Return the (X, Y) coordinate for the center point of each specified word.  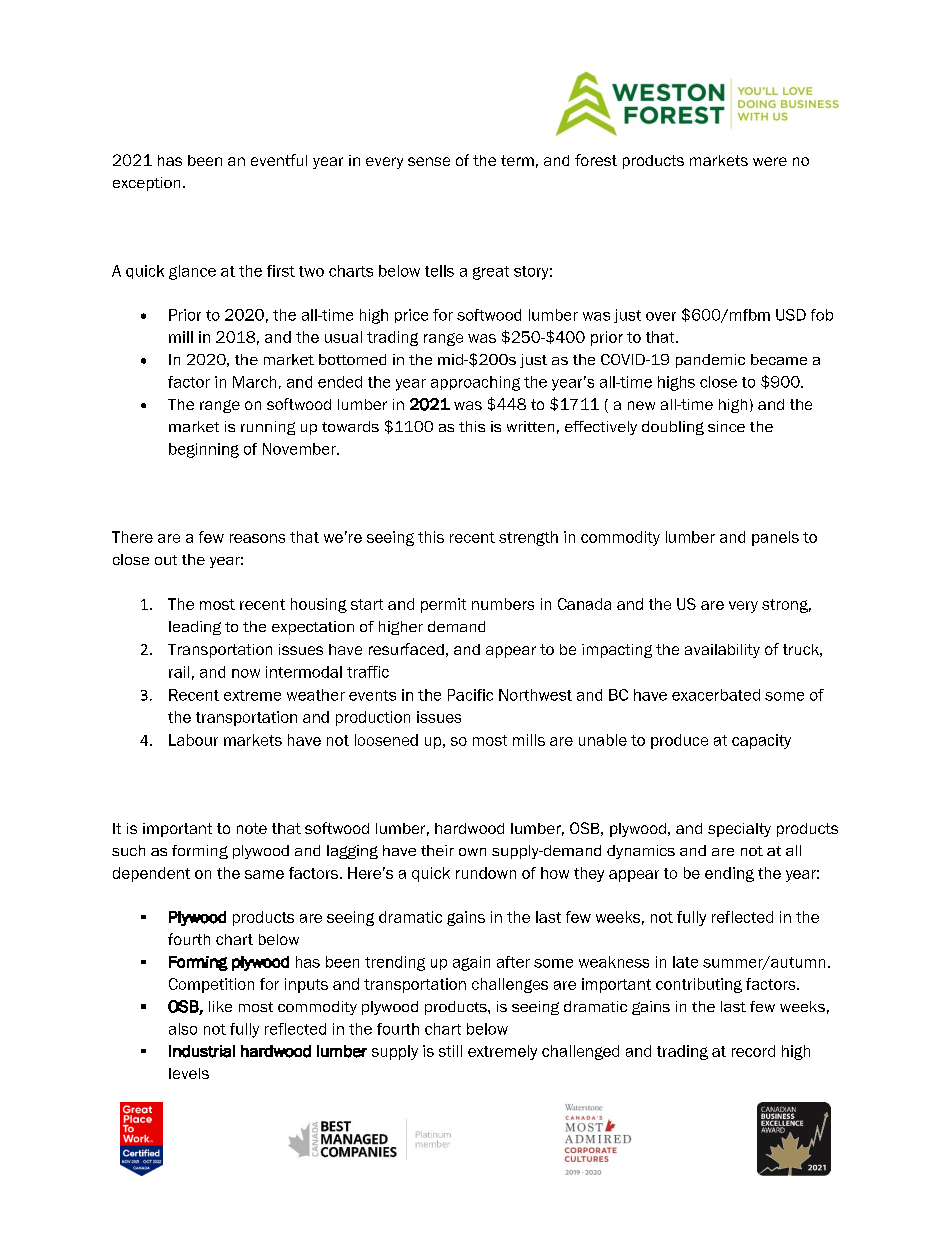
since (726, 426)
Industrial (202, 1051)
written (530, 426)
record (753, 1051)
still (450, 1051)
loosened (386, 740)
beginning (204, 450)
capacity (761, 741)
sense (429, 161)
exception (146, 184)
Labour (193, 740)
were (770, 161)
